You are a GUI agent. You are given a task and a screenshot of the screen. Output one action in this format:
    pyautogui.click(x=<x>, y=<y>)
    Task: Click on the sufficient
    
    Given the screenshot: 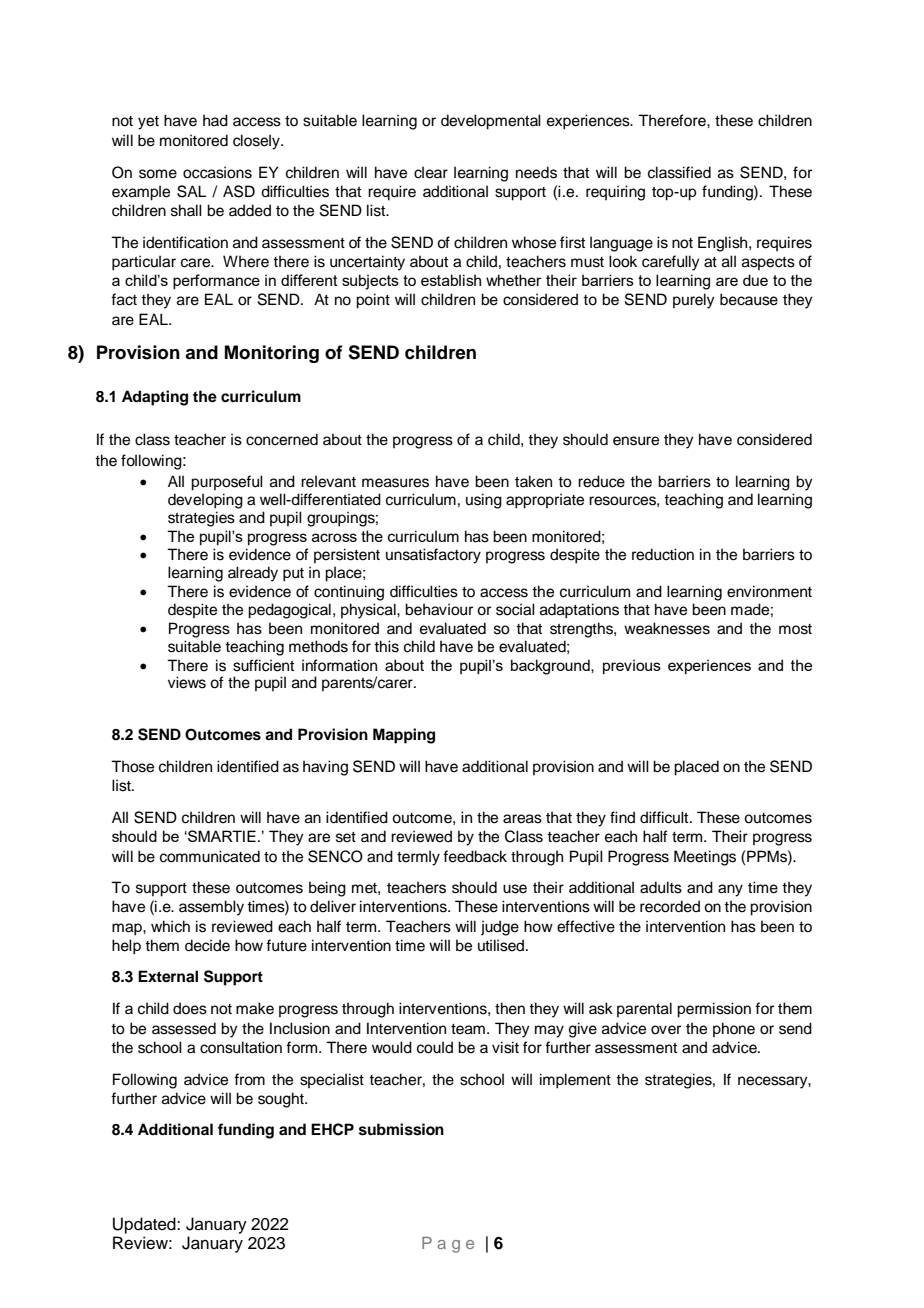 What is the action you would take?
    pyautogui.click(x=263, y=665)
